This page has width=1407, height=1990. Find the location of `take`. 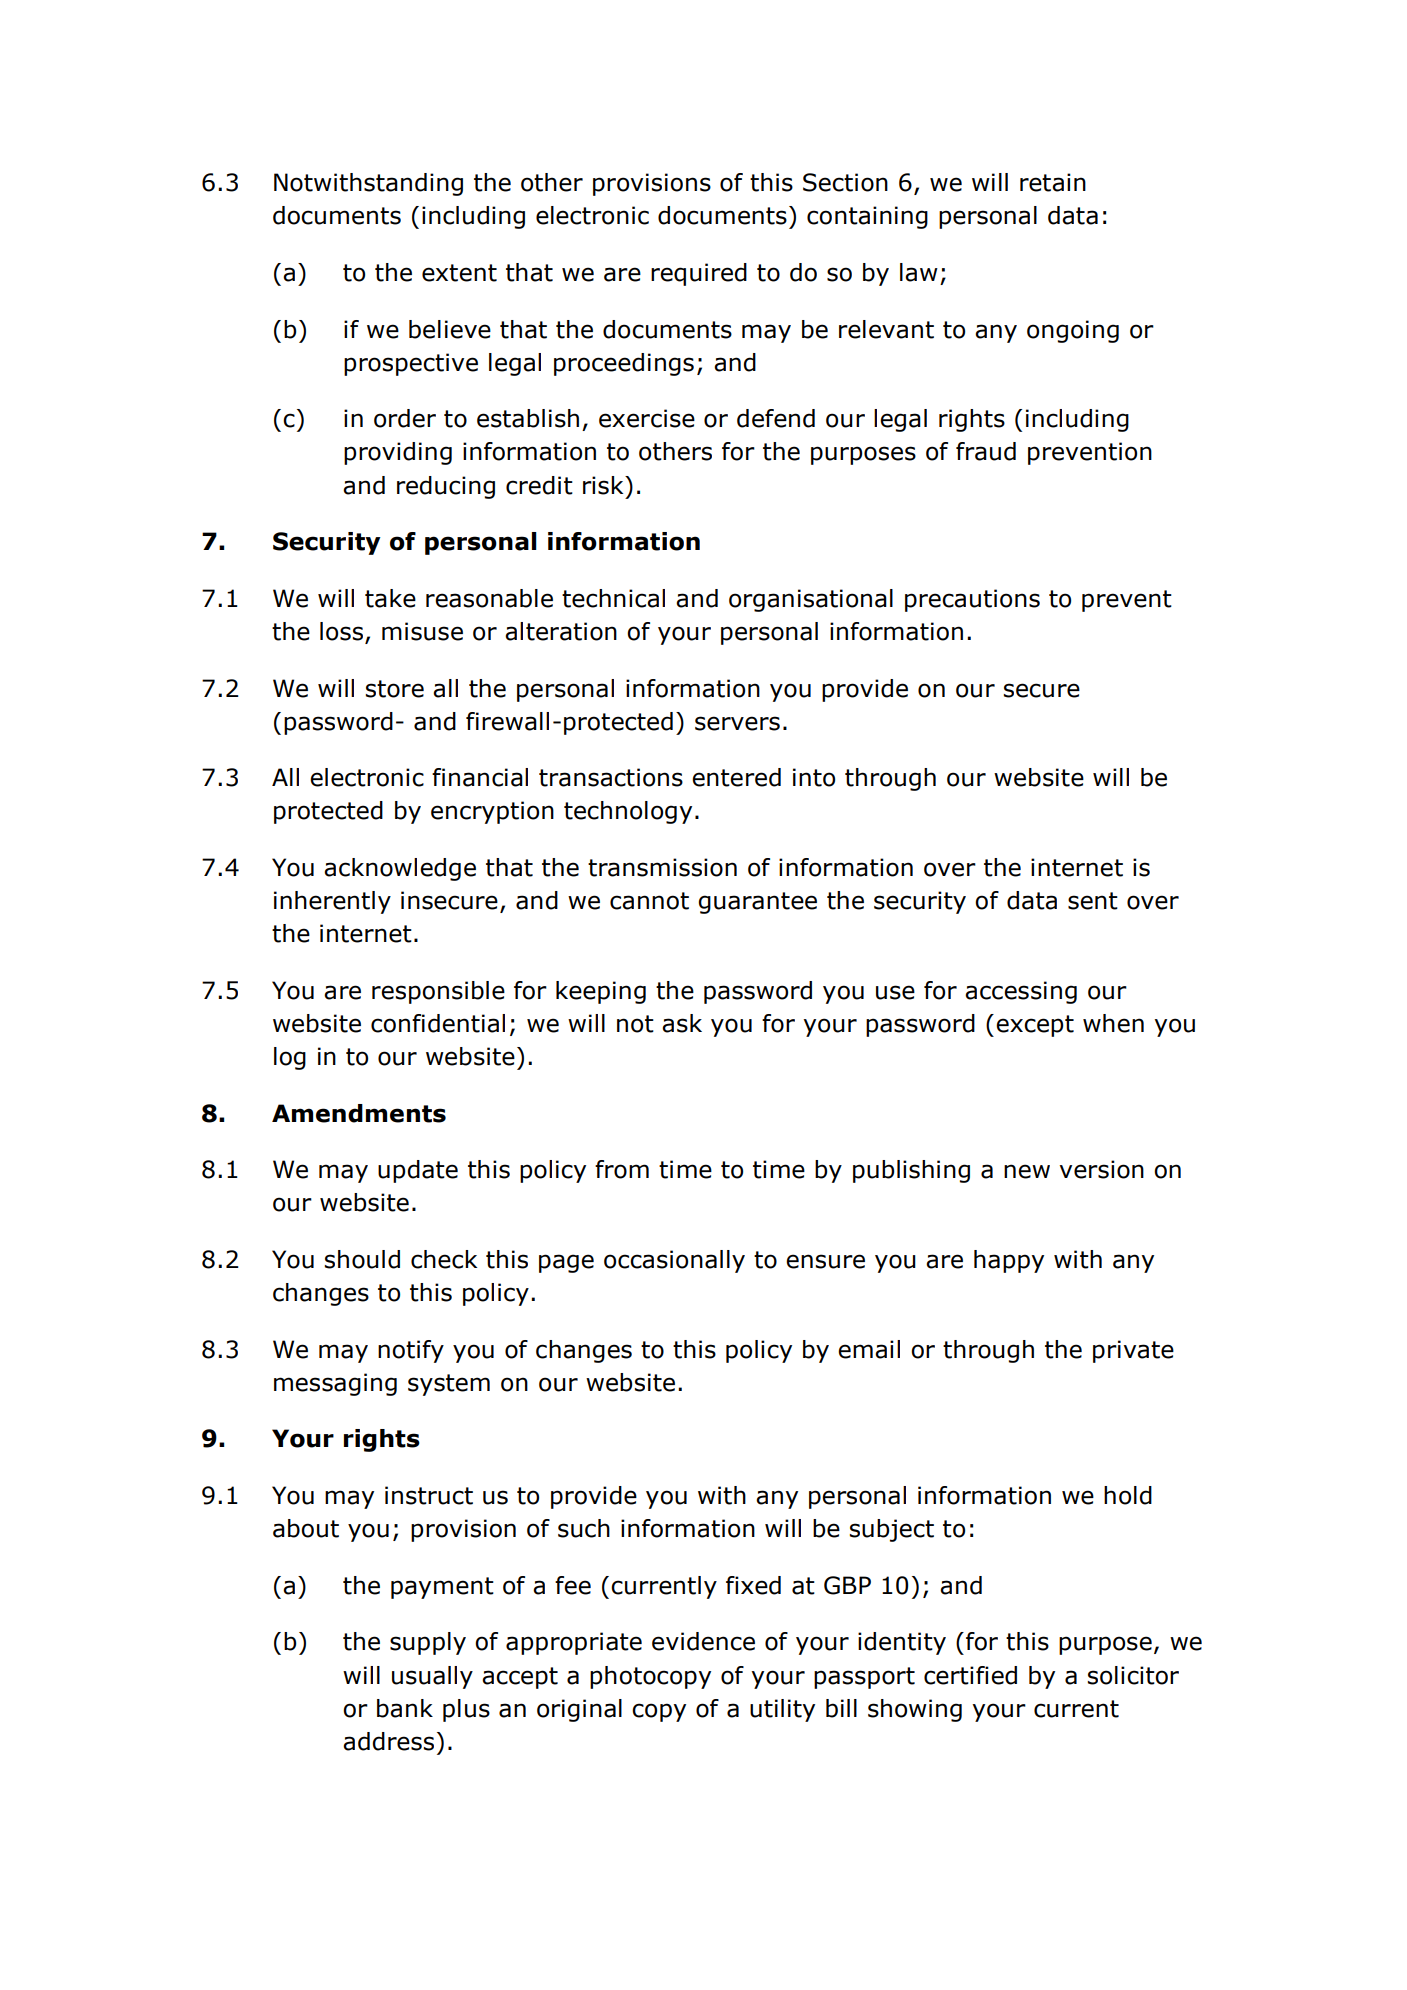

take is located at coordinates (390, 598).
